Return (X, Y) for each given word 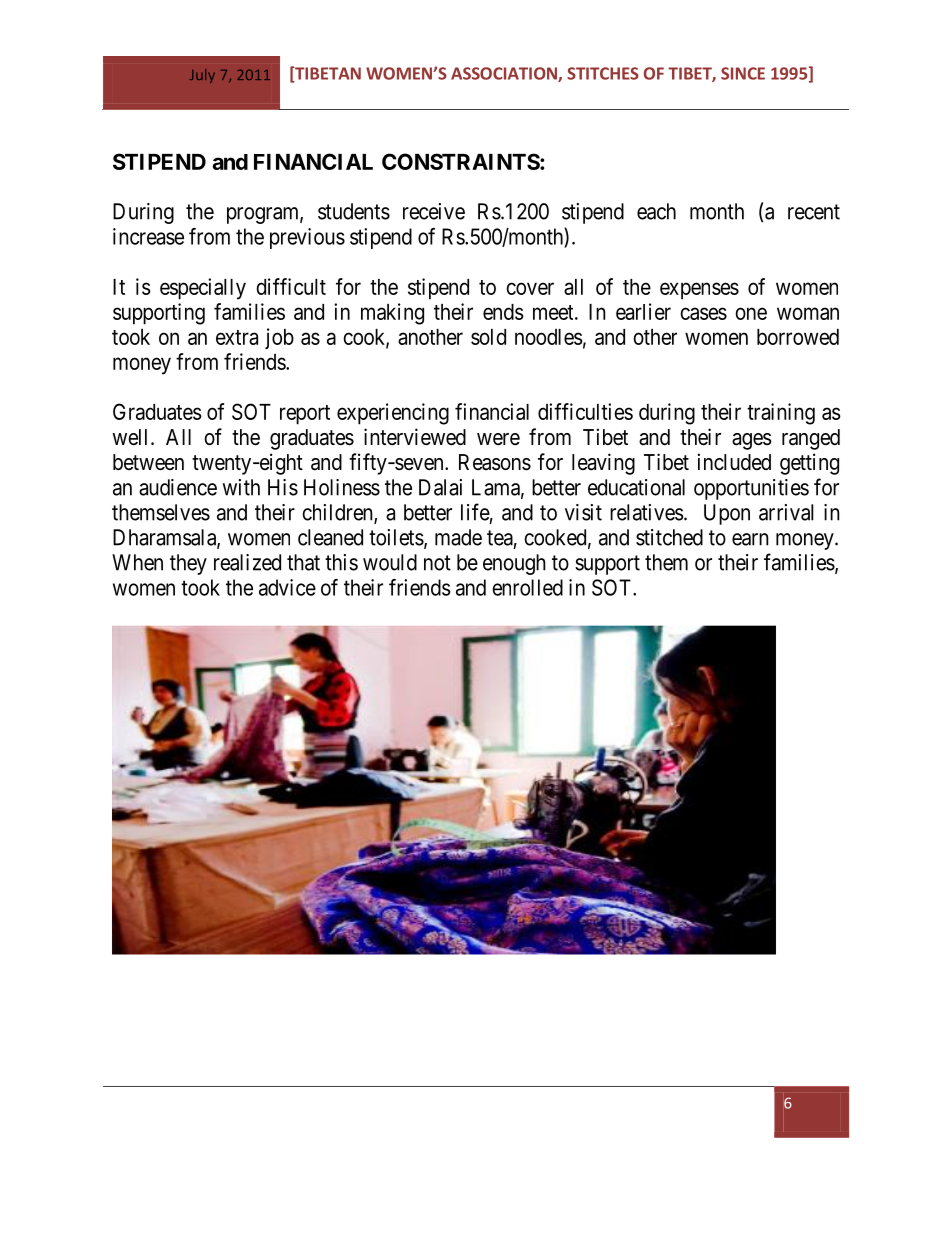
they (188, 564)
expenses (699, 291)
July (202, 76)
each (656, 211)
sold (488, 337)
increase (148, 236)
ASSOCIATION (505, 74)
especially (203, 289)
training (781, 414)
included (734, 462)
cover (530, 288)
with (241, 487)
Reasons (495, 462)
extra (237, 337)
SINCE (743, 73)
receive (434, 211)
